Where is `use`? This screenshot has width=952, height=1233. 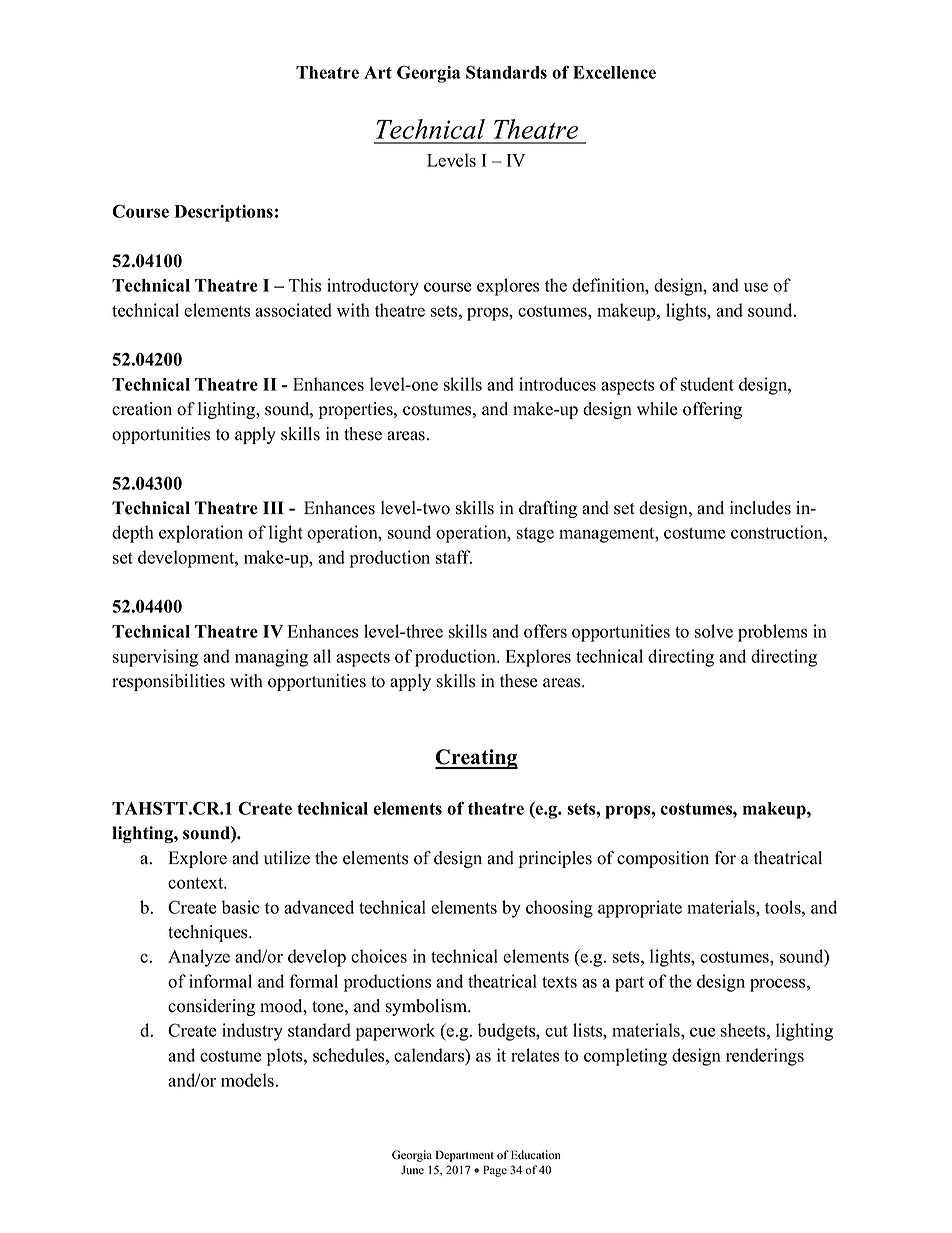 use is located at coordinates (756, 287).
